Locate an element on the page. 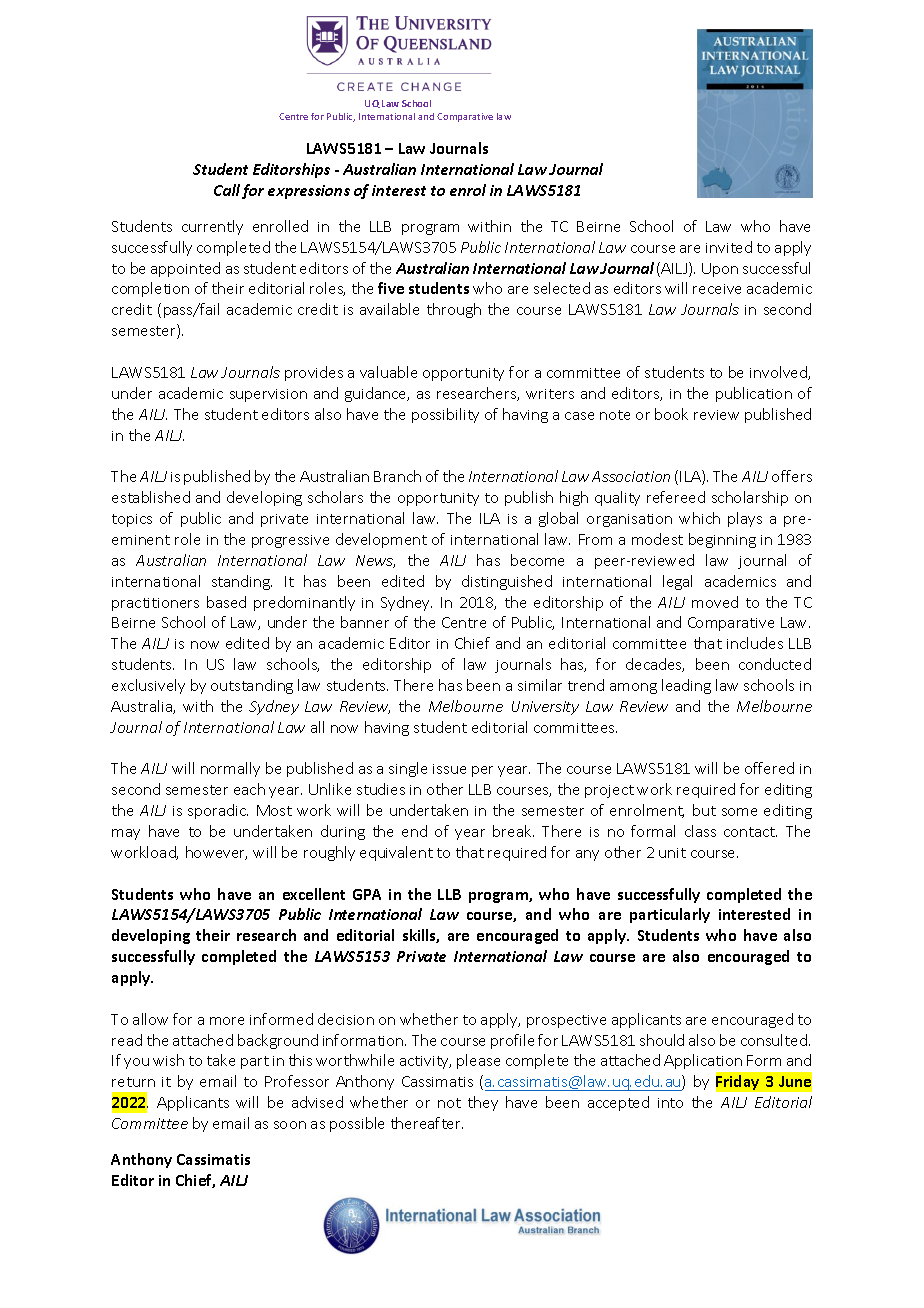 The width and height of the page is (924, 1308). which is located at coordinates (699, 518).
